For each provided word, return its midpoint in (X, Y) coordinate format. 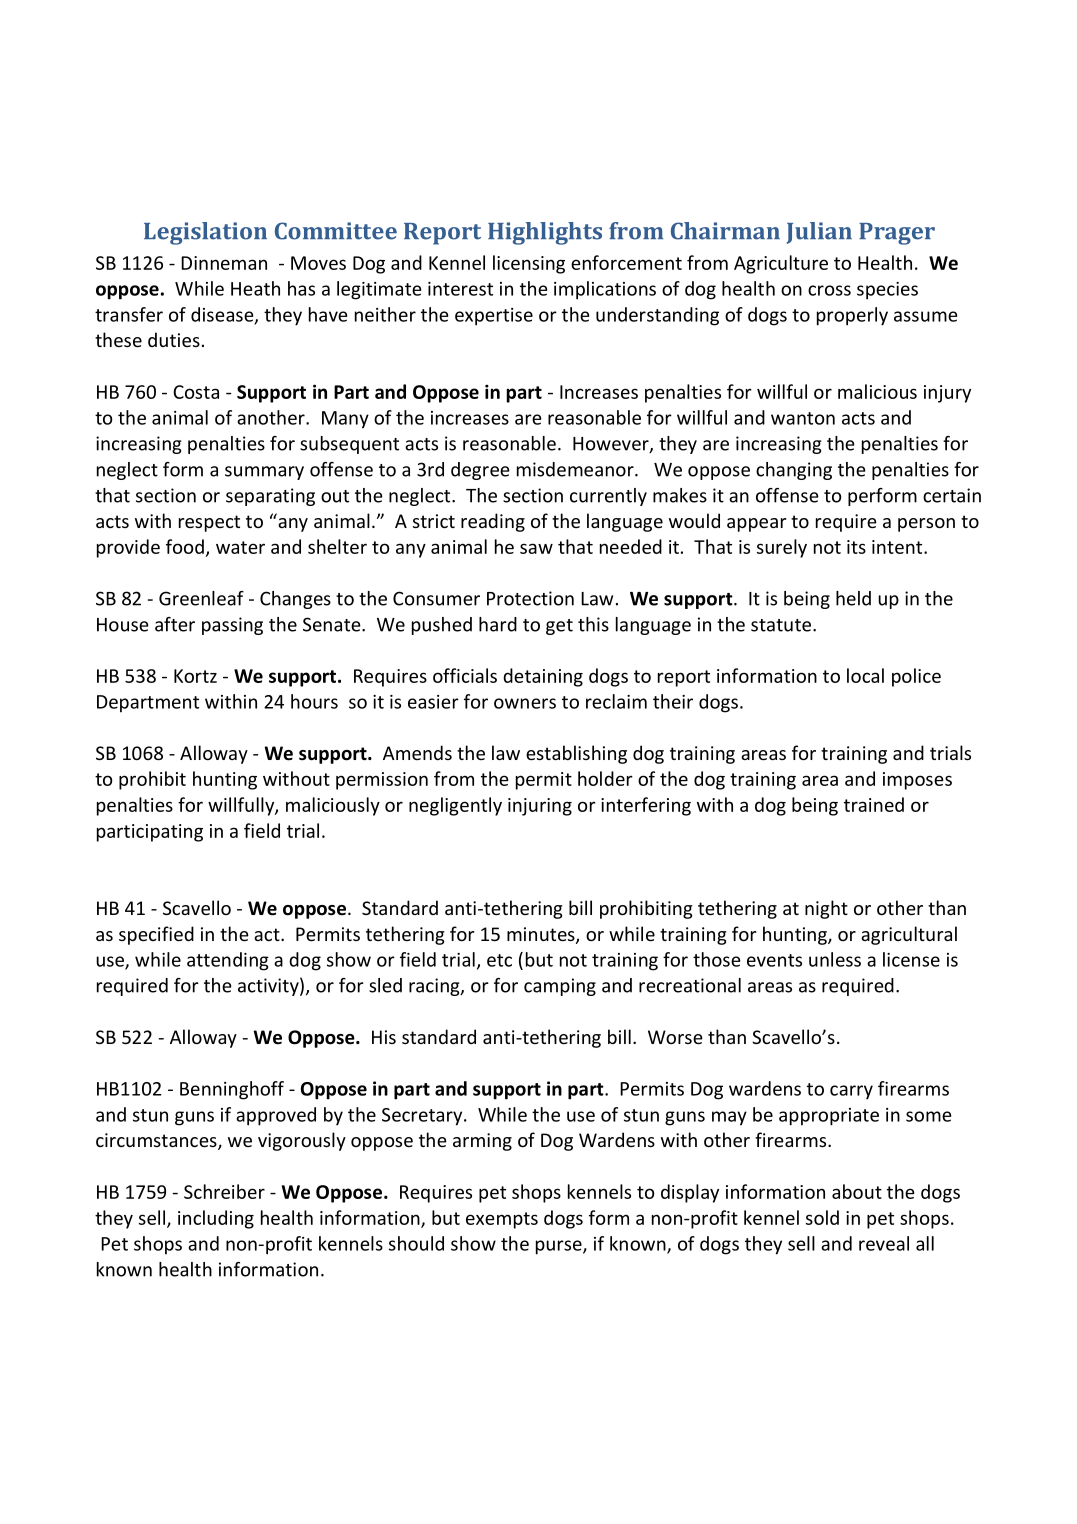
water (240, 547)
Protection (530, 598)
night (826, 909)
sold (822, 1217)
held (853, 598)
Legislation (205, 233)
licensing (529, 264)
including (216, 1219)
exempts (502, 1220)
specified (156, 935)
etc (499, 960)
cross (829, 290)
